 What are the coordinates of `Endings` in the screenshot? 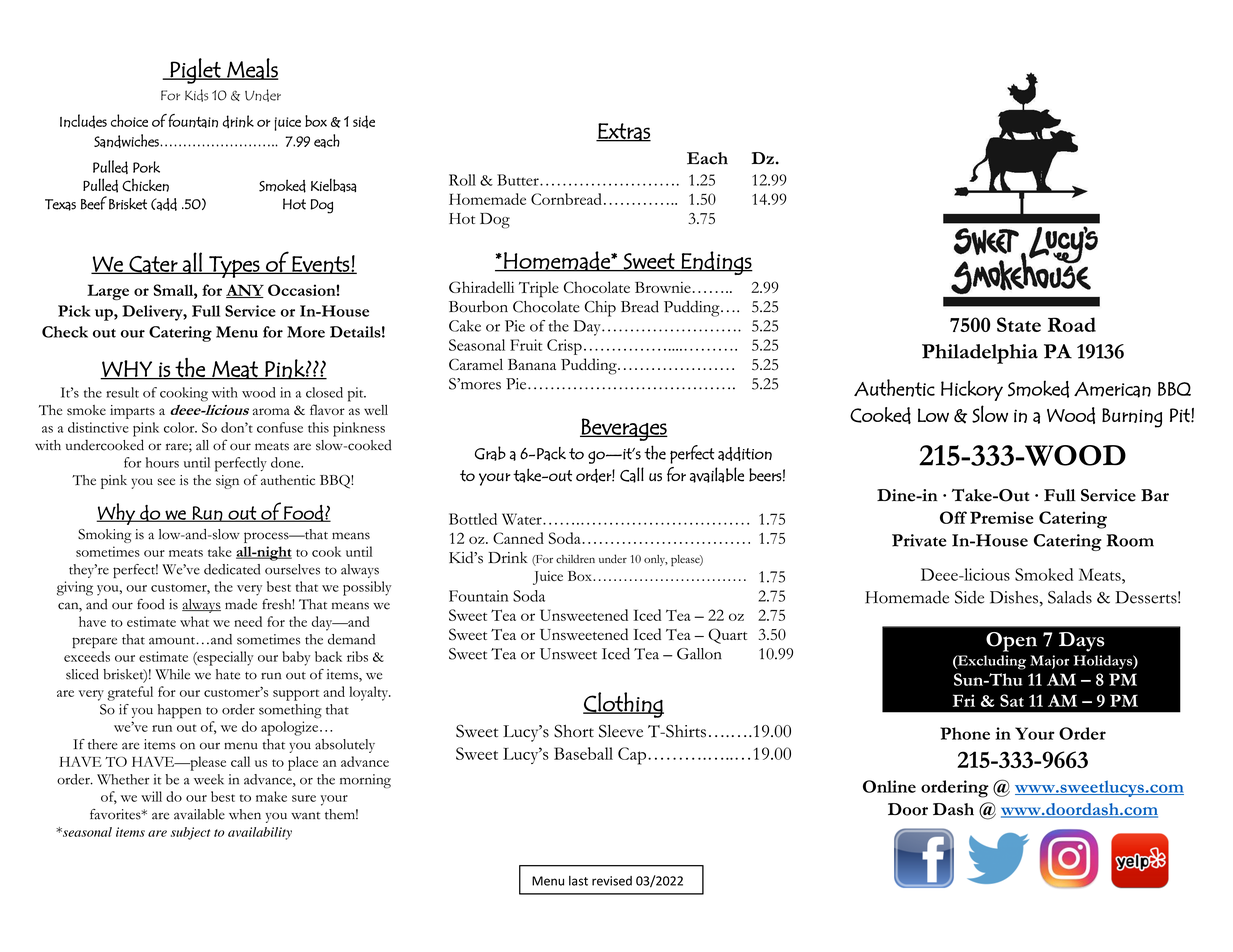 It's located at (716, 263).
